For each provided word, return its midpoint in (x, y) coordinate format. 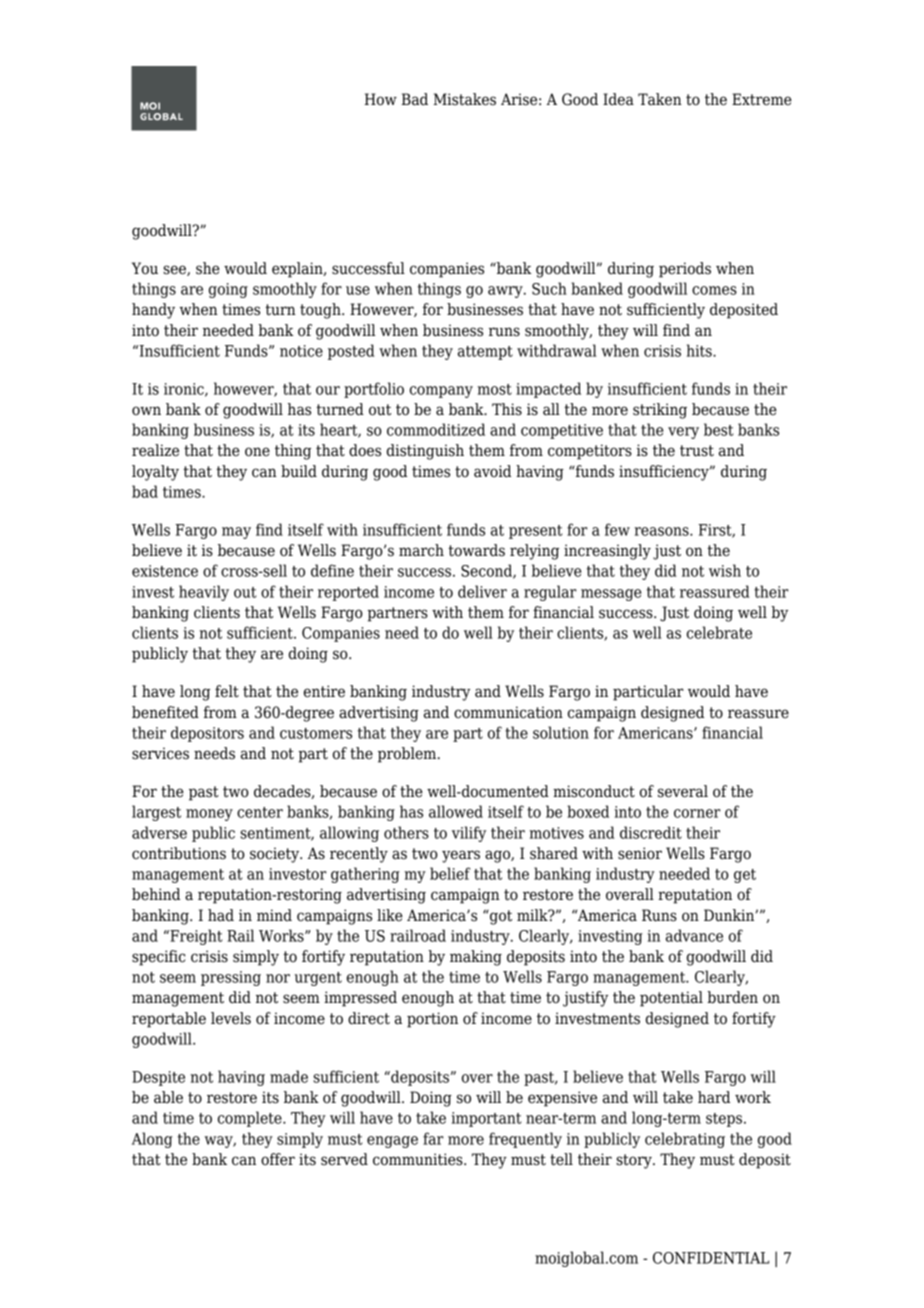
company (441, 392)
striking (660, 411)
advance (694, 935)
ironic (185, 390)
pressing (231, 978)
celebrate (719, 632)
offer (278, 1159)
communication (508, 712)
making (476, 958)
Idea (618, 99)
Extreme (762, 99)
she (208, 268)
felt (227, 691)
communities (419, 1159)
